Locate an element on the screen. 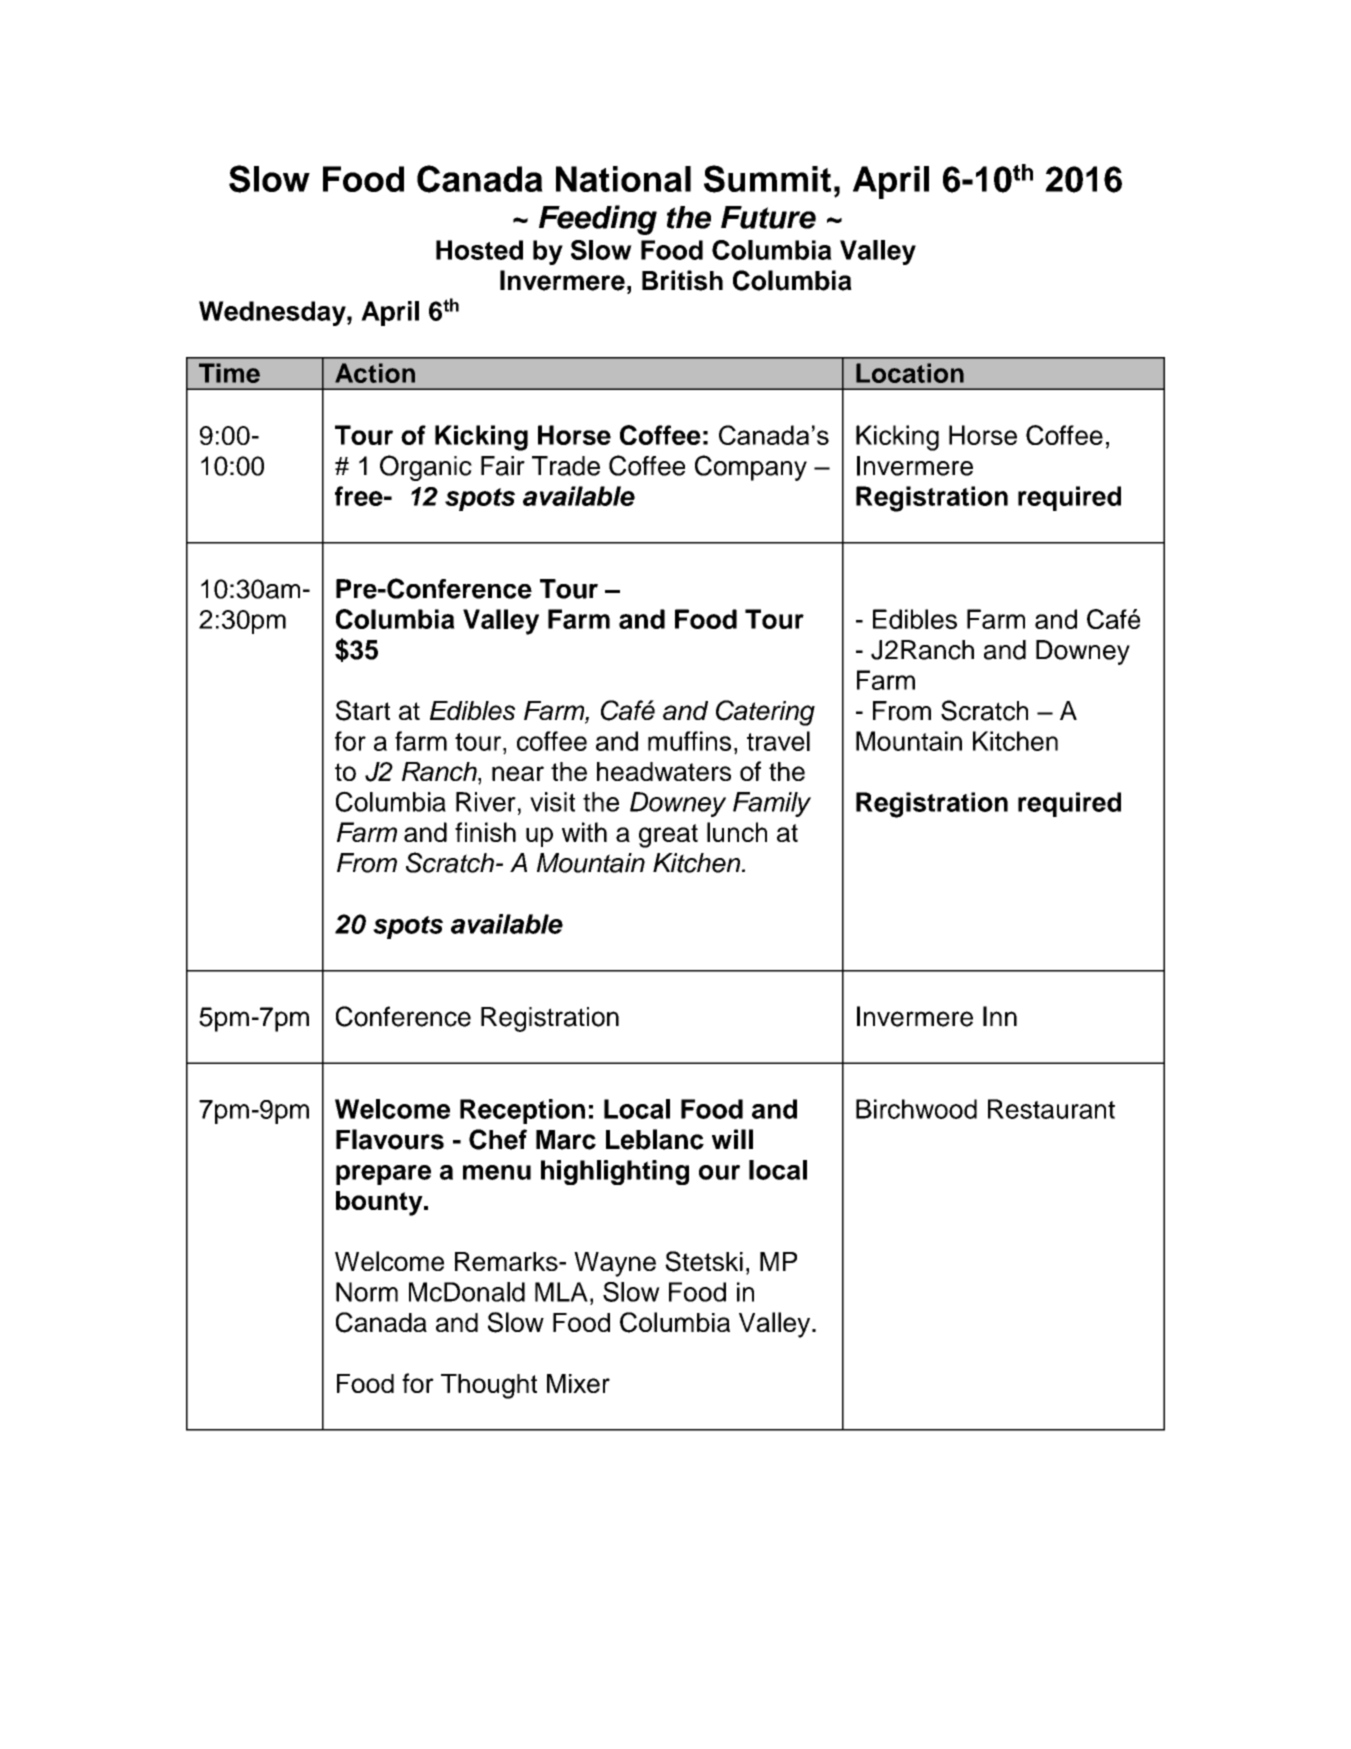 The image size is (1351, 1749). Norm is located at coordinates (367, 1292).
